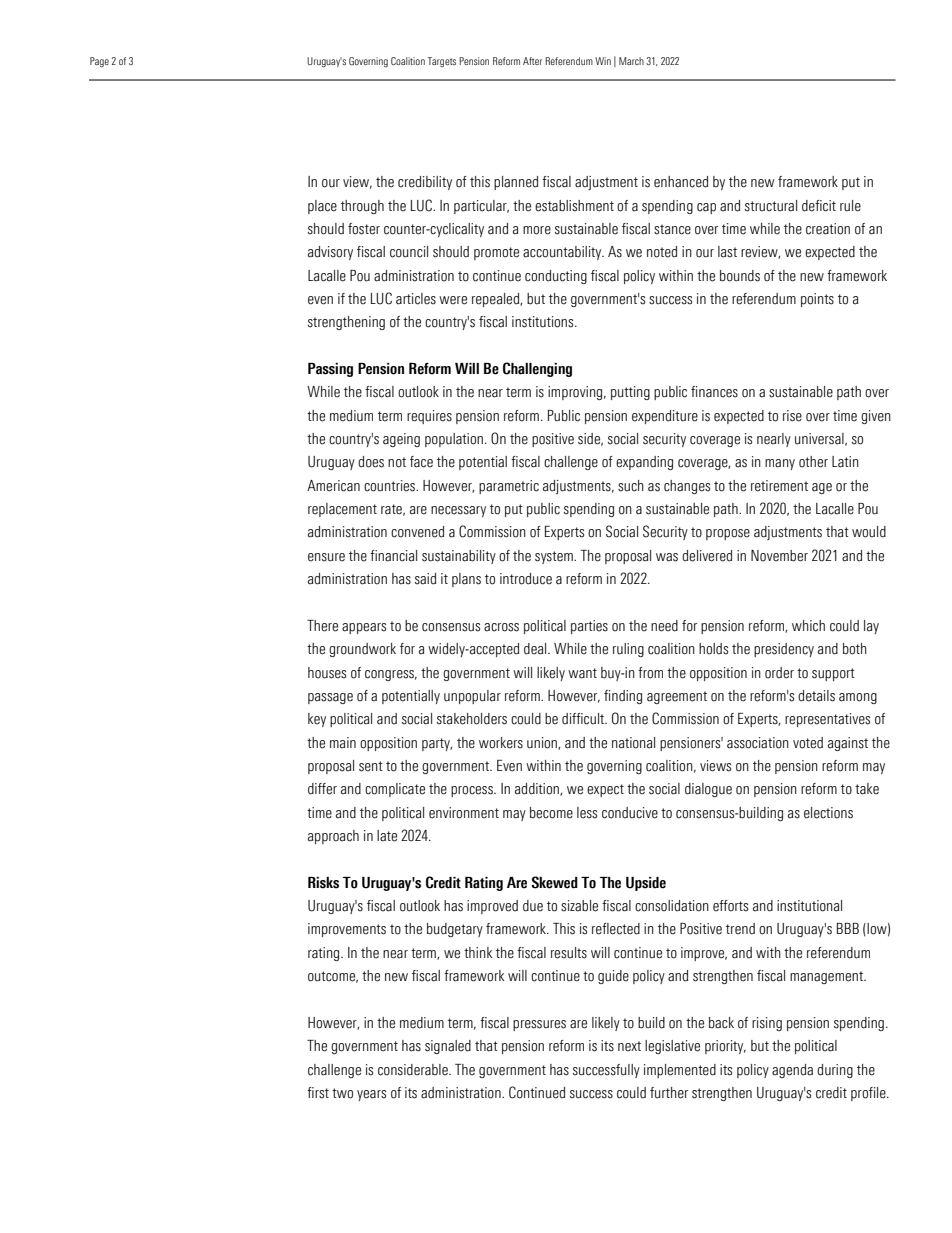  I want to click on plans, so click(466, 580).
